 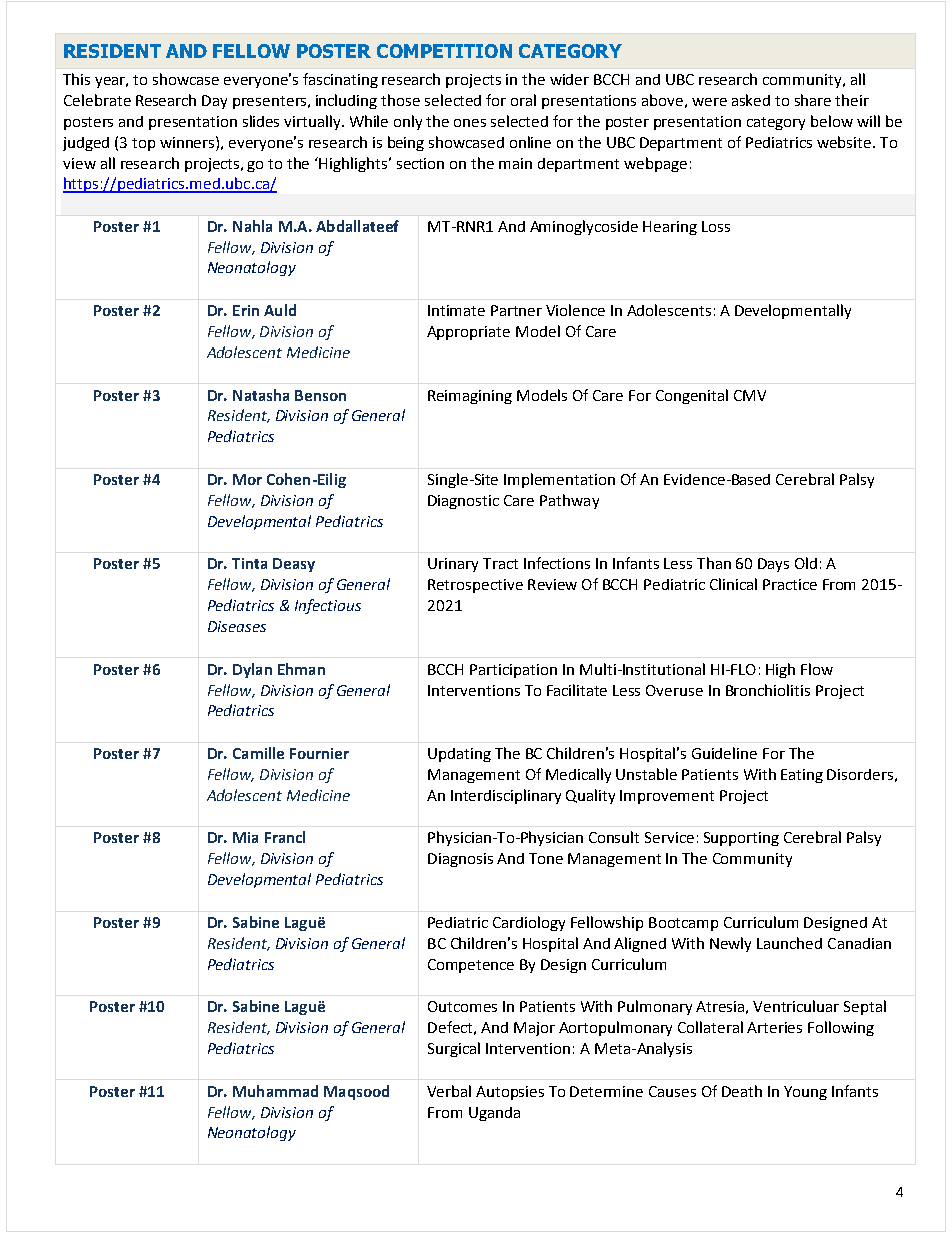 What do you see at coordinates (470, 397) in the document?
I see `Reimagining` at bounding box center [470, 397].
